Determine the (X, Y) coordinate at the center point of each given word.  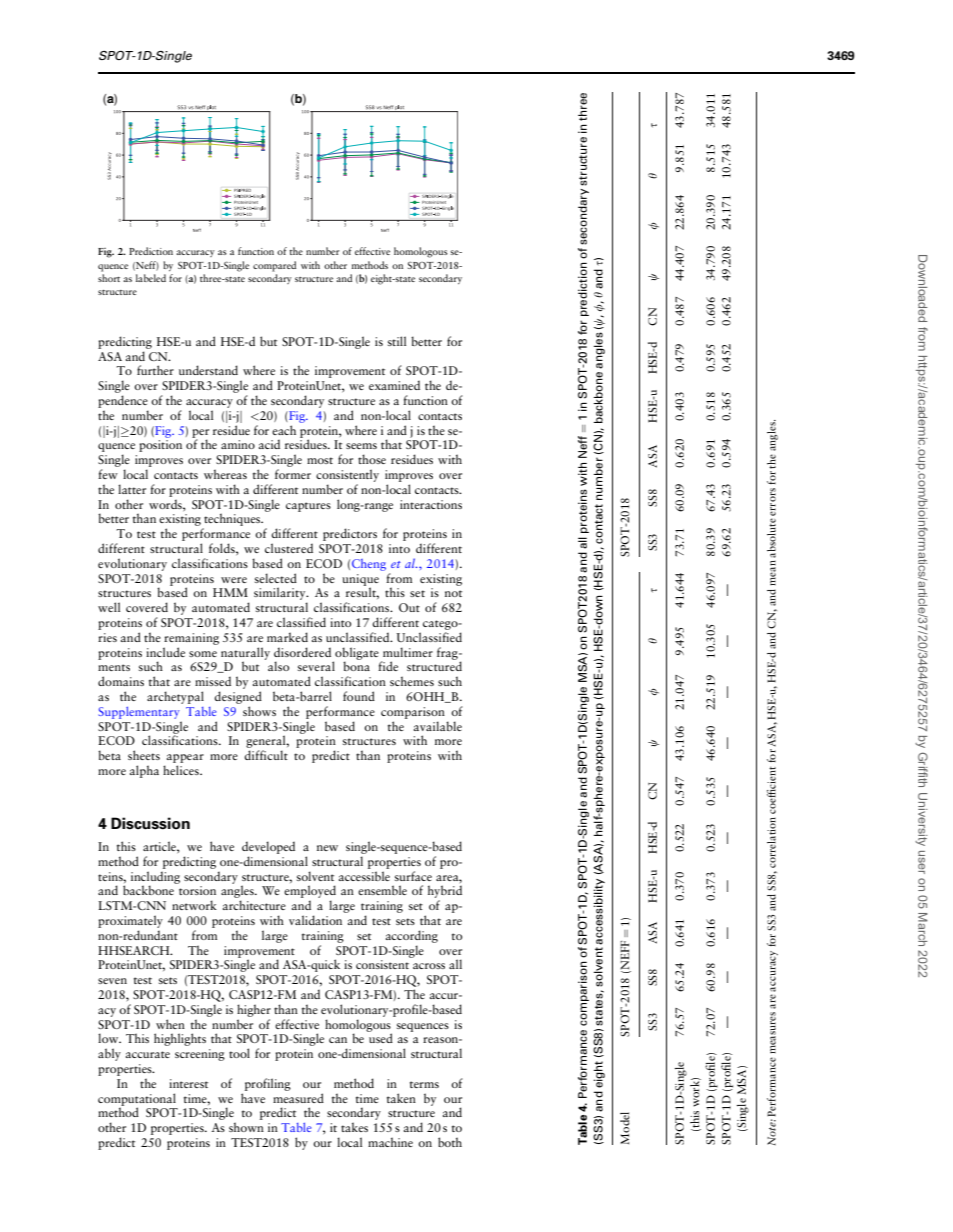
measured (298, 1098)
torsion (197, 890)
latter (132, 489)
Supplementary (139, 713)
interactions (431, 504)
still (397, 341)
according (412, 936)
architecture (254, 905)
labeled (151, 278)
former (293, 474)
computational (137, 1100)
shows (259, 711)
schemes (412, 681)
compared (274, 266)
